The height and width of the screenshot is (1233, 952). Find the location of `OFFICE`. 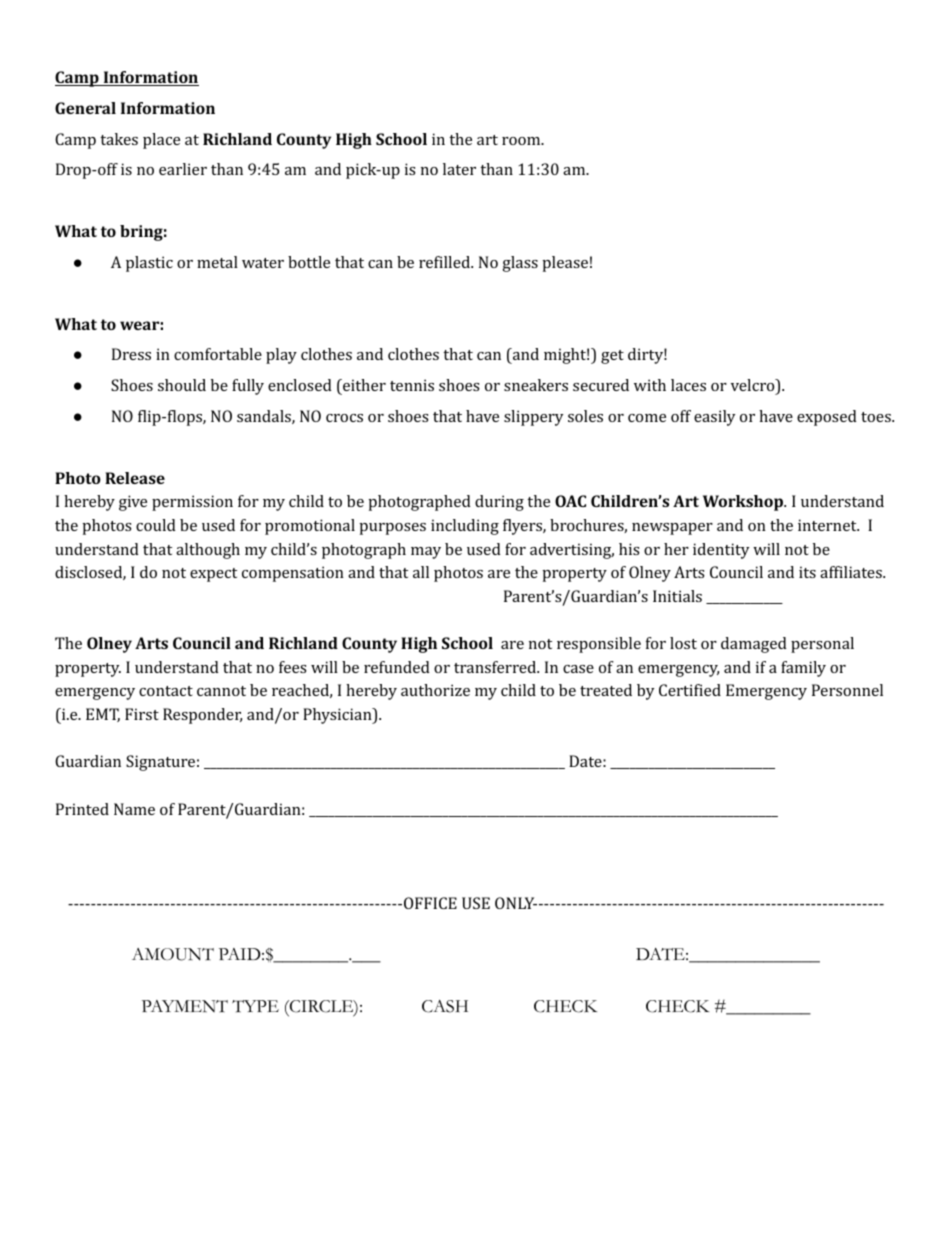

OFFICE is located at coordinates (430, 903).
